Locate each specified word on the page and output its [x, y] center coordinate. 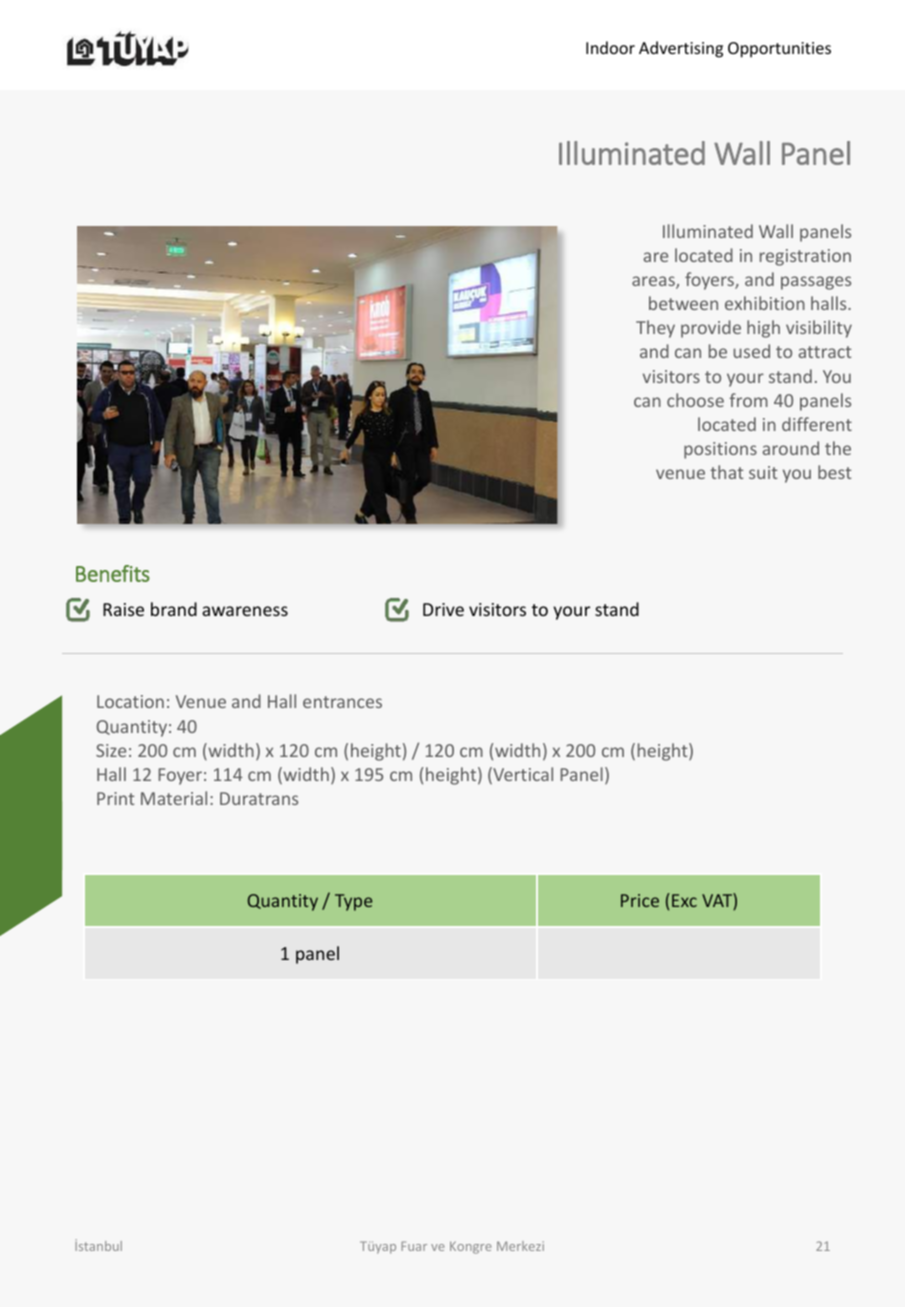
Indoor [610, 47]
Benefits [113, 573]
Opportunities [779, 50]
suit [763, 472]
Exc [684, 900]
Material [174, 798]
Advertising [681, 49]
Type [353, 902]
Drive [443, 609]
